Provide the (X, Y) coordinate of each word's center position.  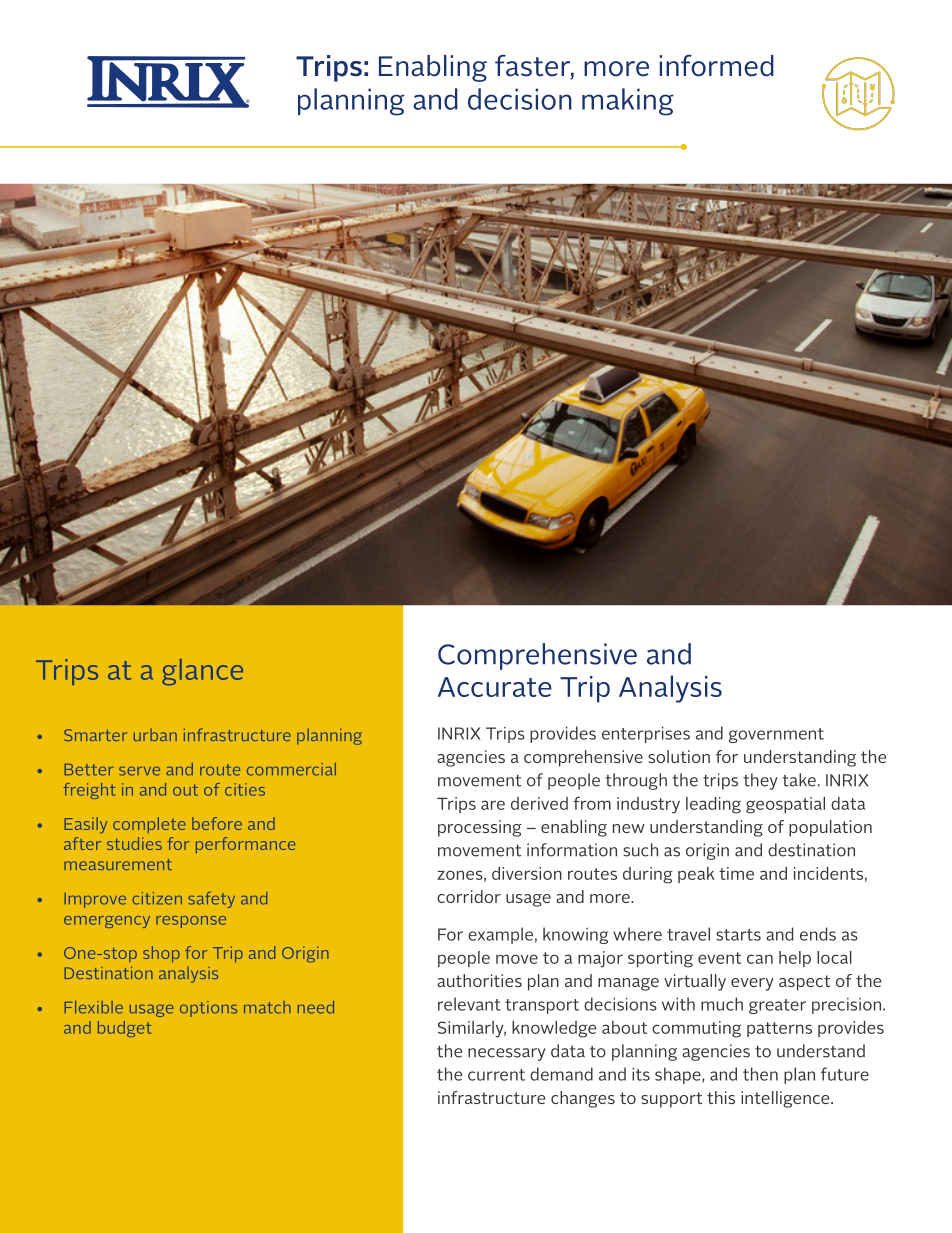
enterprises (646, 735)
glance (202, 672)
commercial (291, 769)
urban (155, 735)
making (628, 102)
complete (149, 825)
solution (679, 756)
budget (124, 1029)
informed (717, 65)
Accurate (495, 687)
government (776, 735)
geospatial (785, 805)
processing (480, 828)
